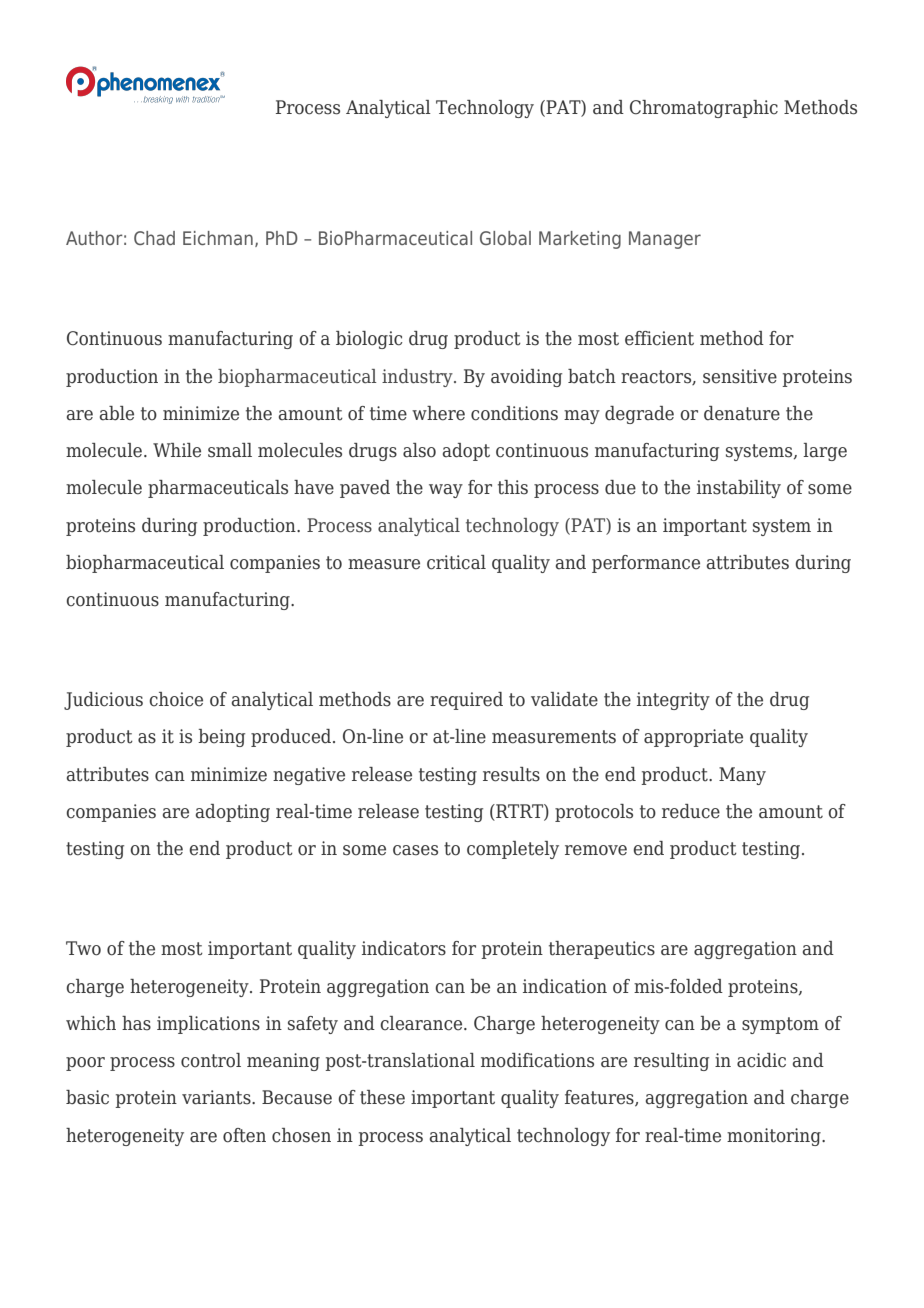 This page has height=1308, width=924. Describe the element at coordinates (505, 238) in the page. I see `Global` at that location.
